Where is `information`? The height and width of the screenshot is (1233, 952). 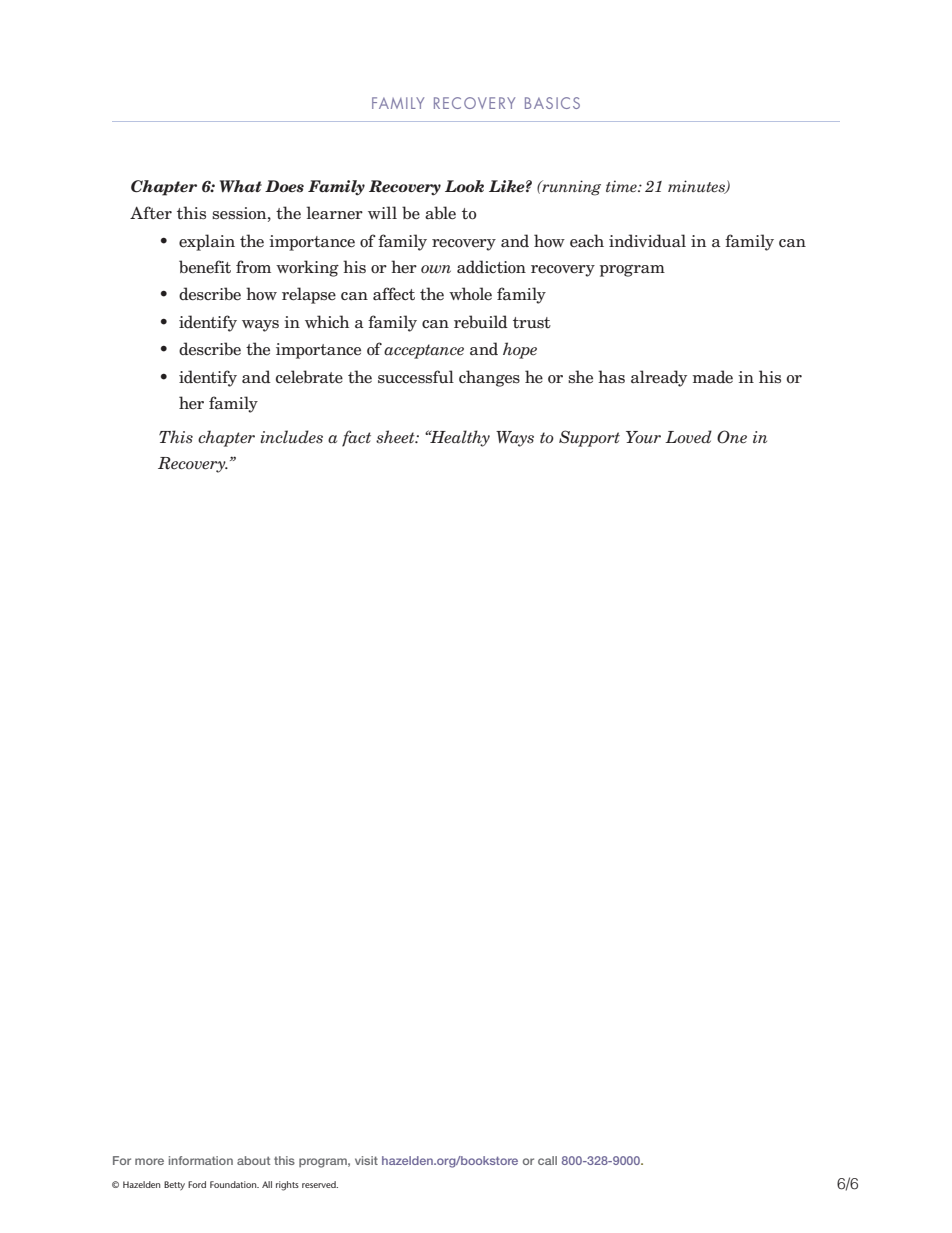
information is located at coordinates (201, 1160).
